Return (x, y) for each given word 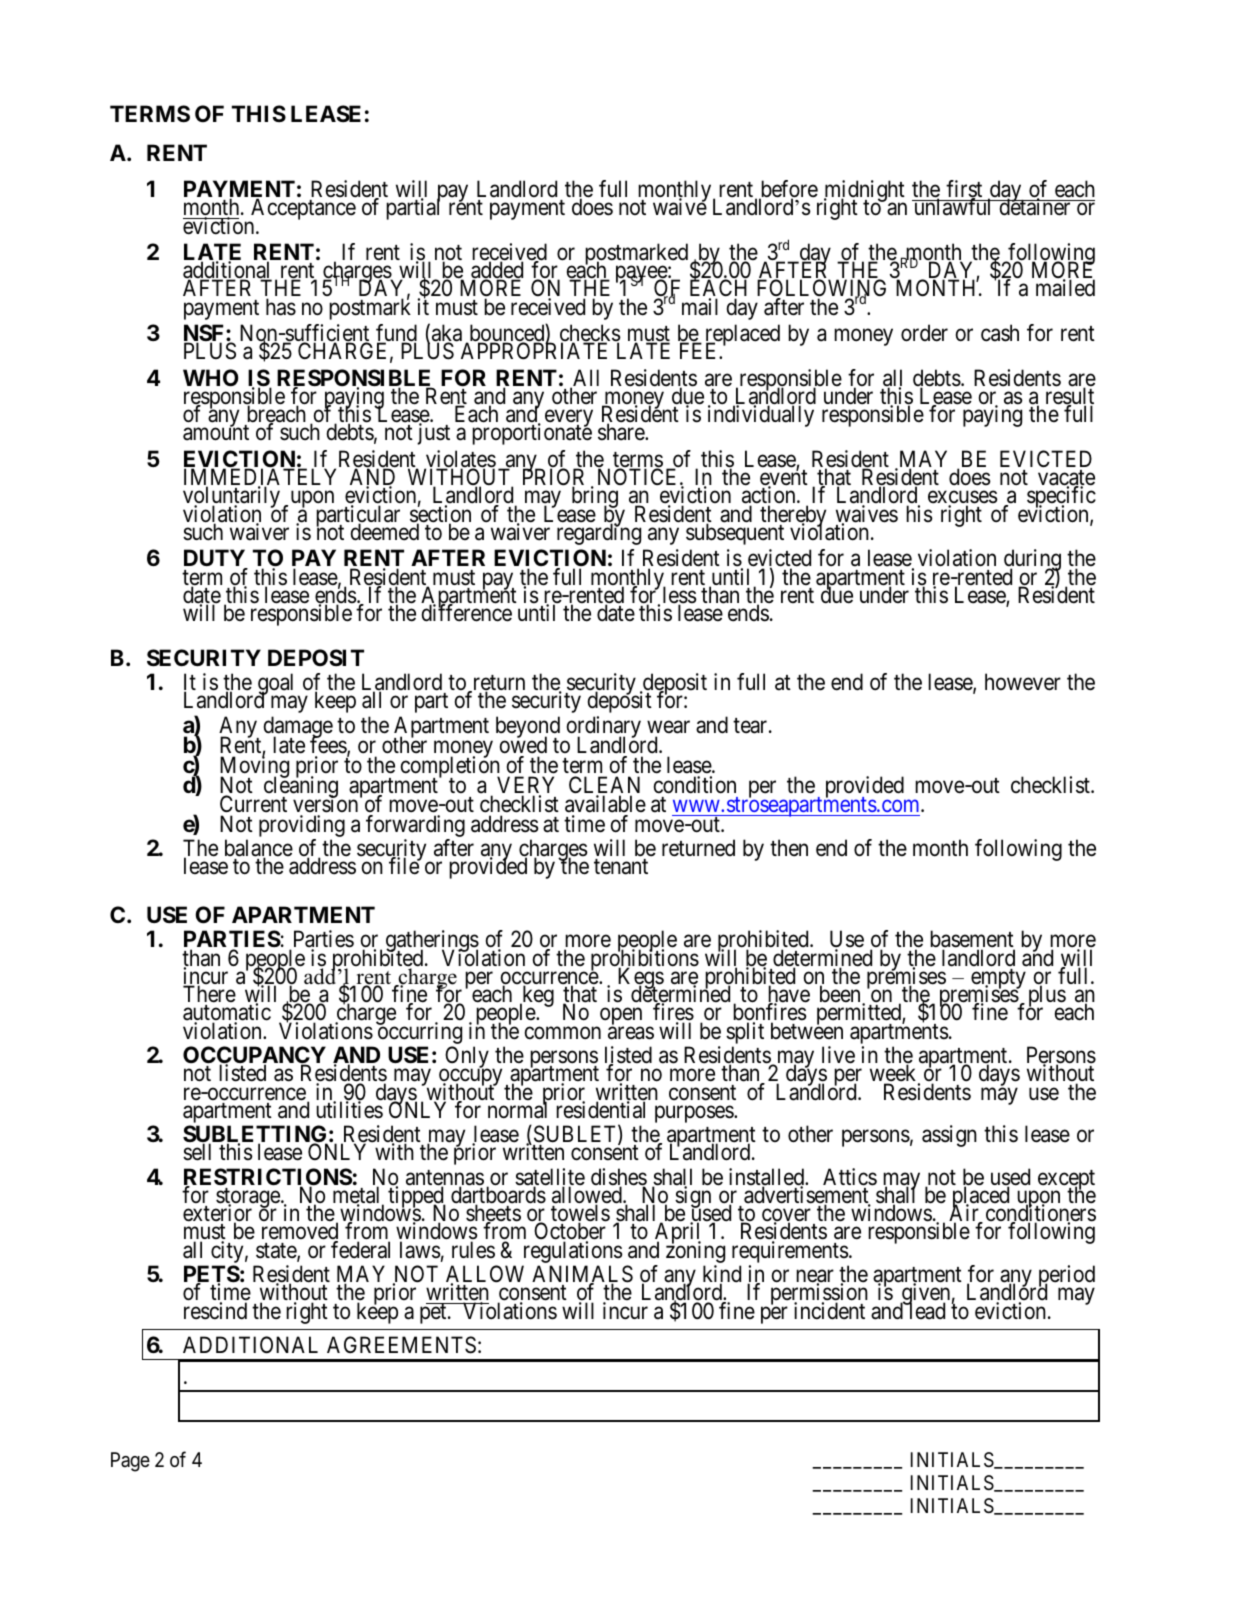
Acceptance (302, 210)
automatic (227, 1013)
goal (277, 685)
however (1023, 682)
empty (997, 980)
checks (590, 334)
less (680, 596)
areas (631, 1033)
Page (130, 1462)
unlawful (953, 207)
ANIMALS (582, 1275)
